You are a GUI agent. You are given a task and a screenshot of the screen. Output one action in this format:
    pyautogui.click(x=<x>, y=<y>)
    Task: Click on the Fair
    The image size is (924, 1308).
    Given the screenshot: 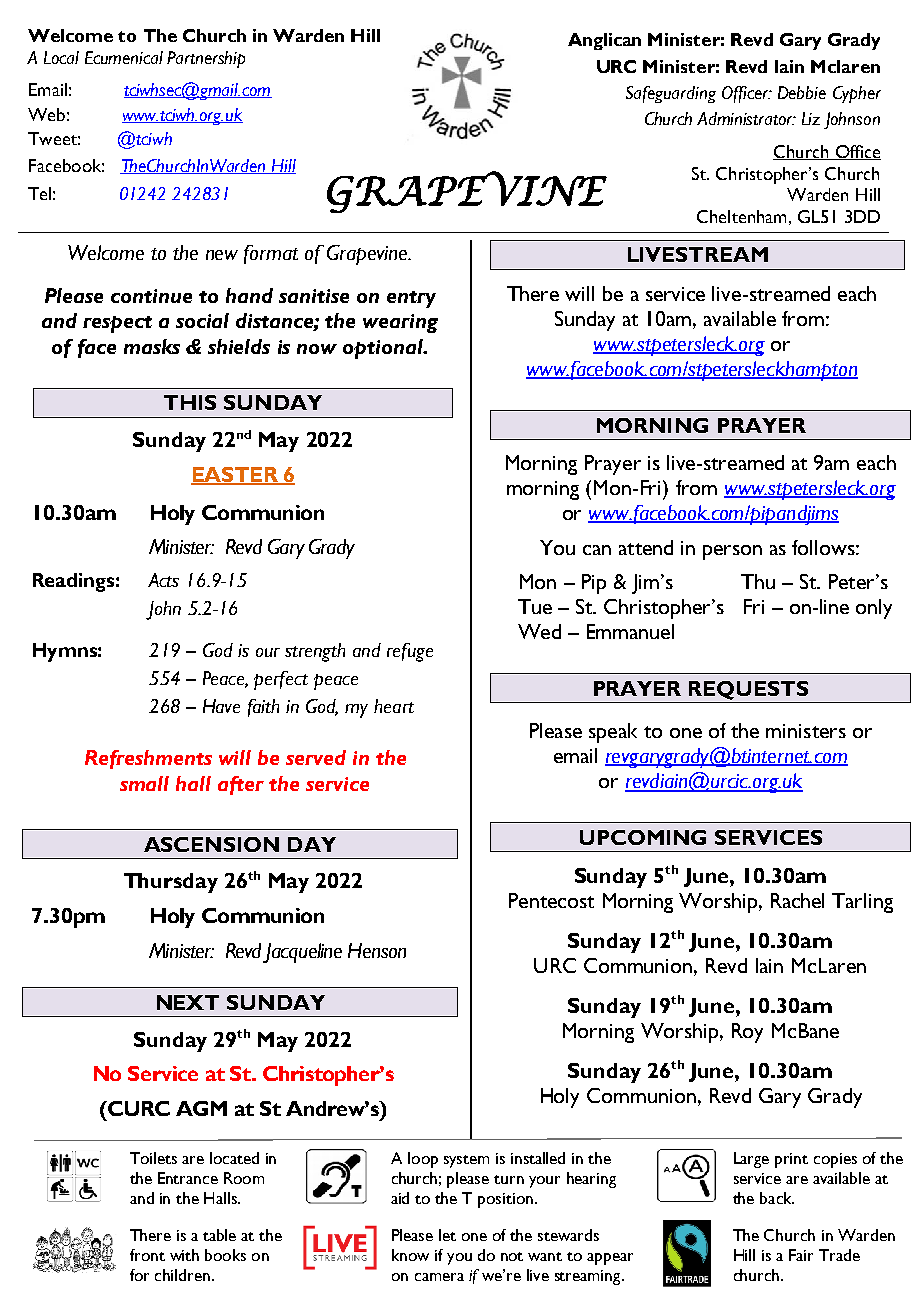 What is the action you would take?
    pyautogui.click(x=801, y=1255)
